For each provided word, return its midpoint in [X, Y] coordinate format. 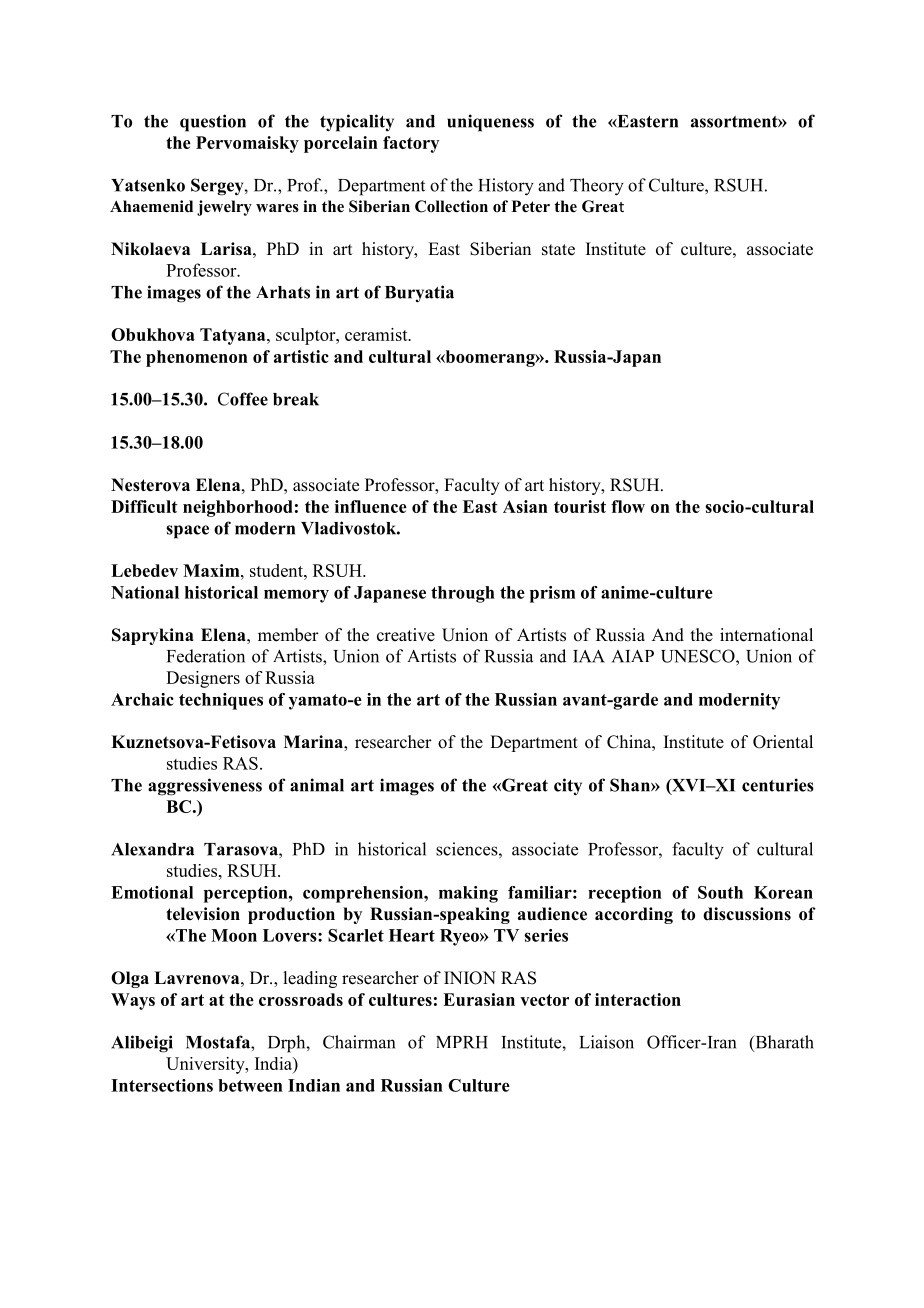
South [720, 892]
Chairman [359, 1042]
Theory [597, 187]
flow [628, 506]
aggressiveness [205, 787]
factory [411, 144]
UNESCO [699, 656]
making [468, 894]
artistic [301, 356]
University [206, 1065]
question [213, 123]
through [463, 594]
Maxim [212, 570]
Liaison [606, 1042]
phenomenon [197, 358]
